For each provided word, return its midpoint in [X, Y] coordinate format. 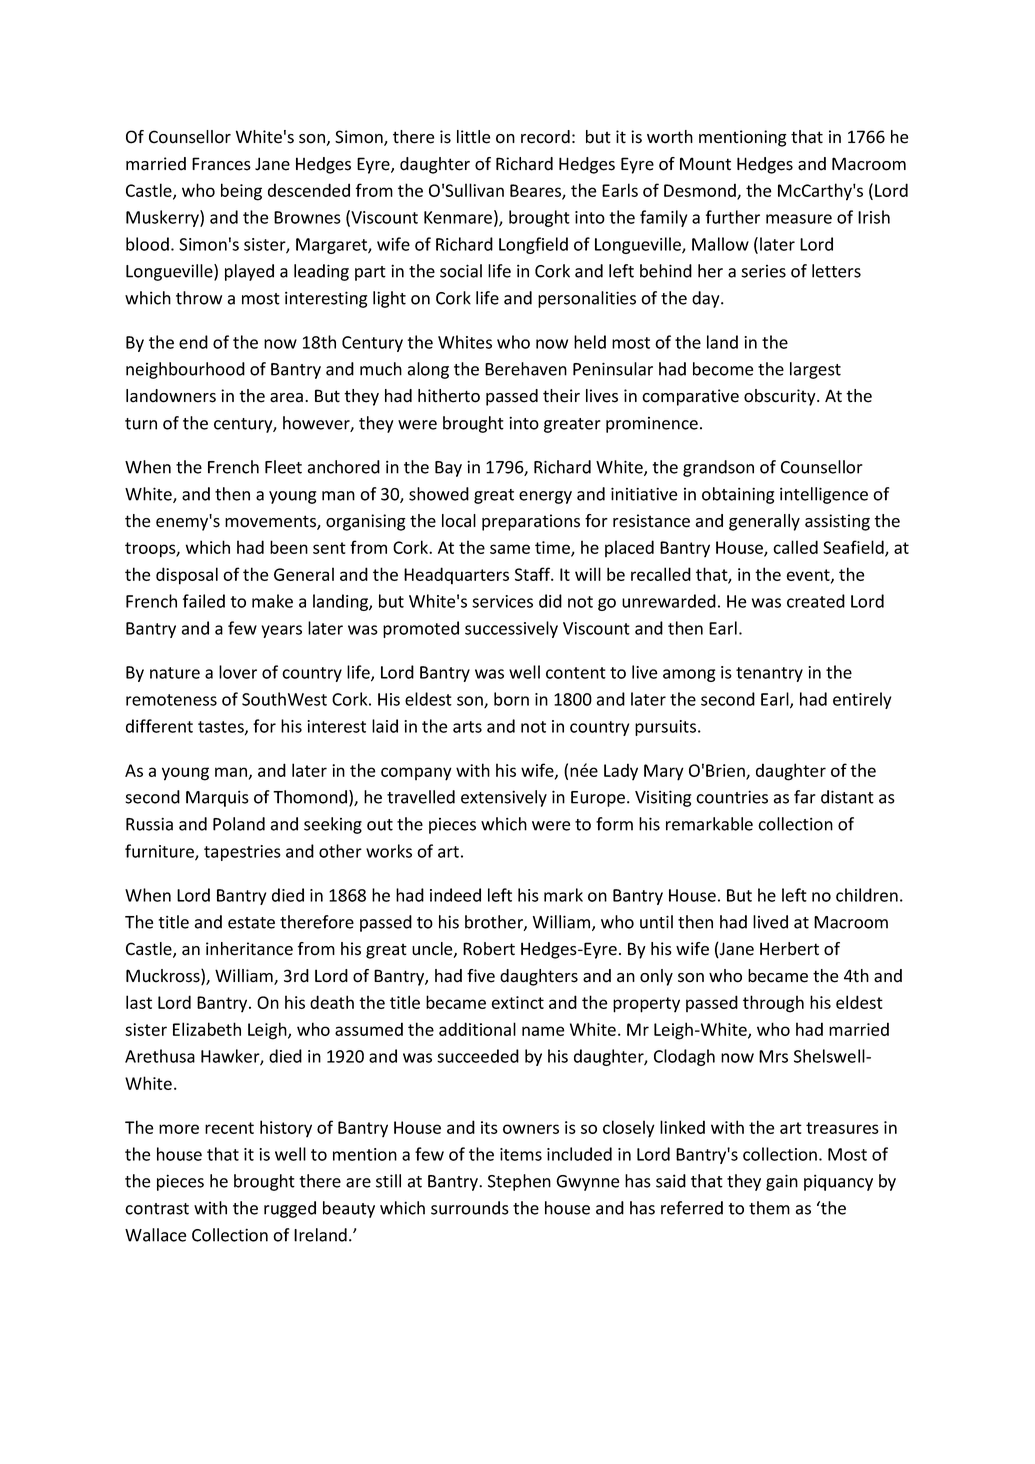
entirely [862, 700]
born [511, 699]
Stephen [519, 1182]
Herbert [789, 949]
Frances [221, 164]
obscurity [781, 397]
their [561, 396]
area [286, 398]
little [473, 137]
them [769, 1208]
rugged [290, 1209]
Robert [489, 949]
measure [799, 219]
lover [238, 672]
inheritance [249, 949]
